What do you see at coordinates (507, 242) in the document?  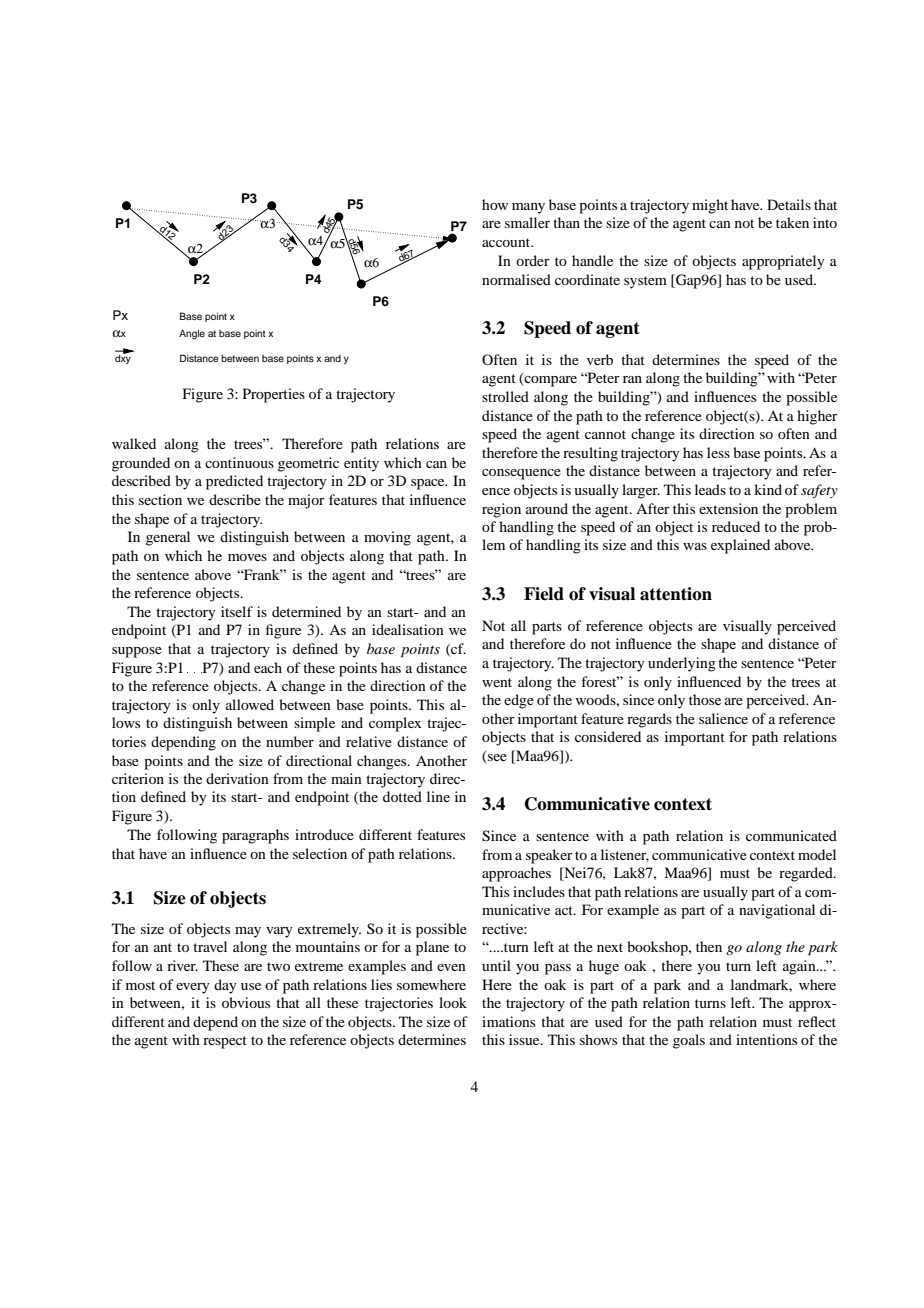 I see `account` at bounding box center [507, 242].
